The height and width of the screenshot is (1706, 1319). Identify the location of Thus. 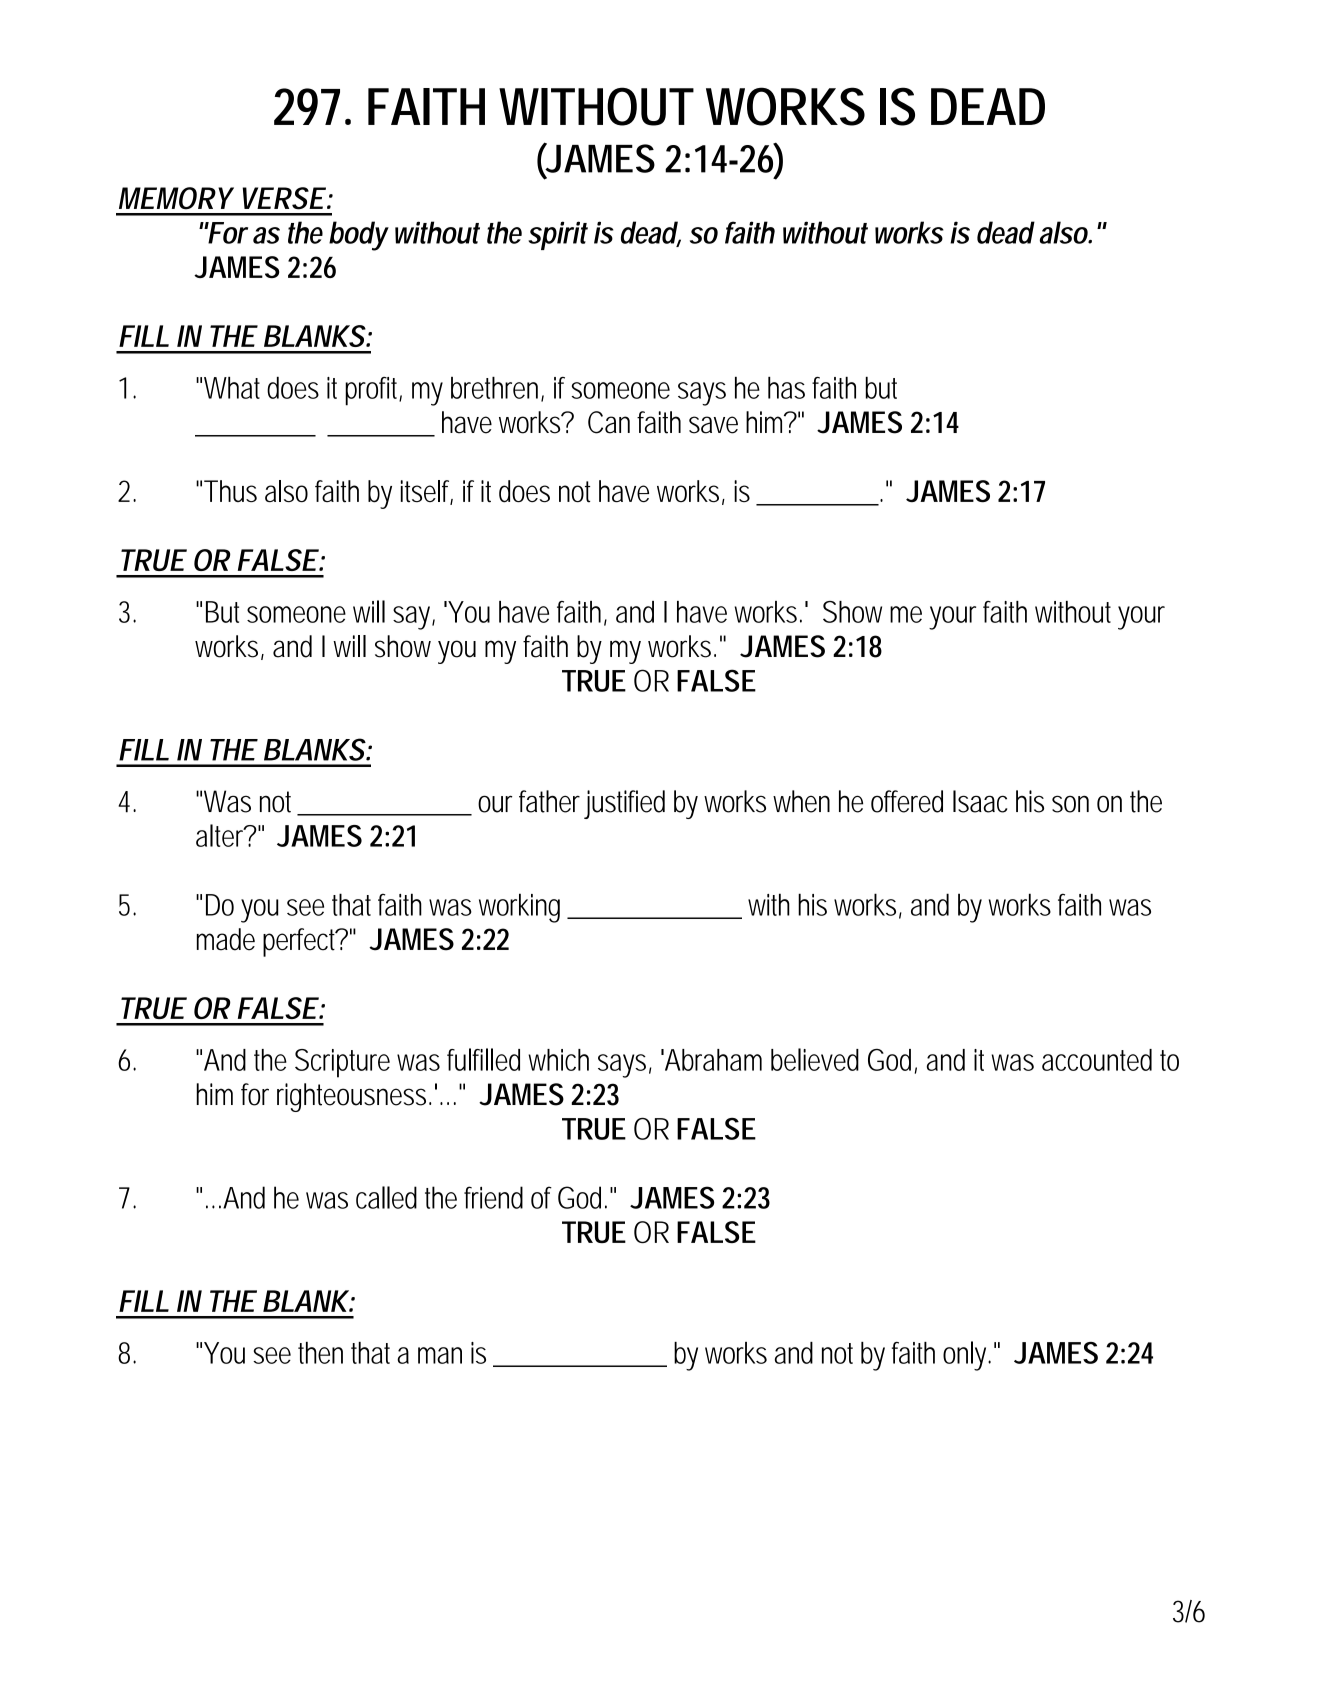
(230, 491).
